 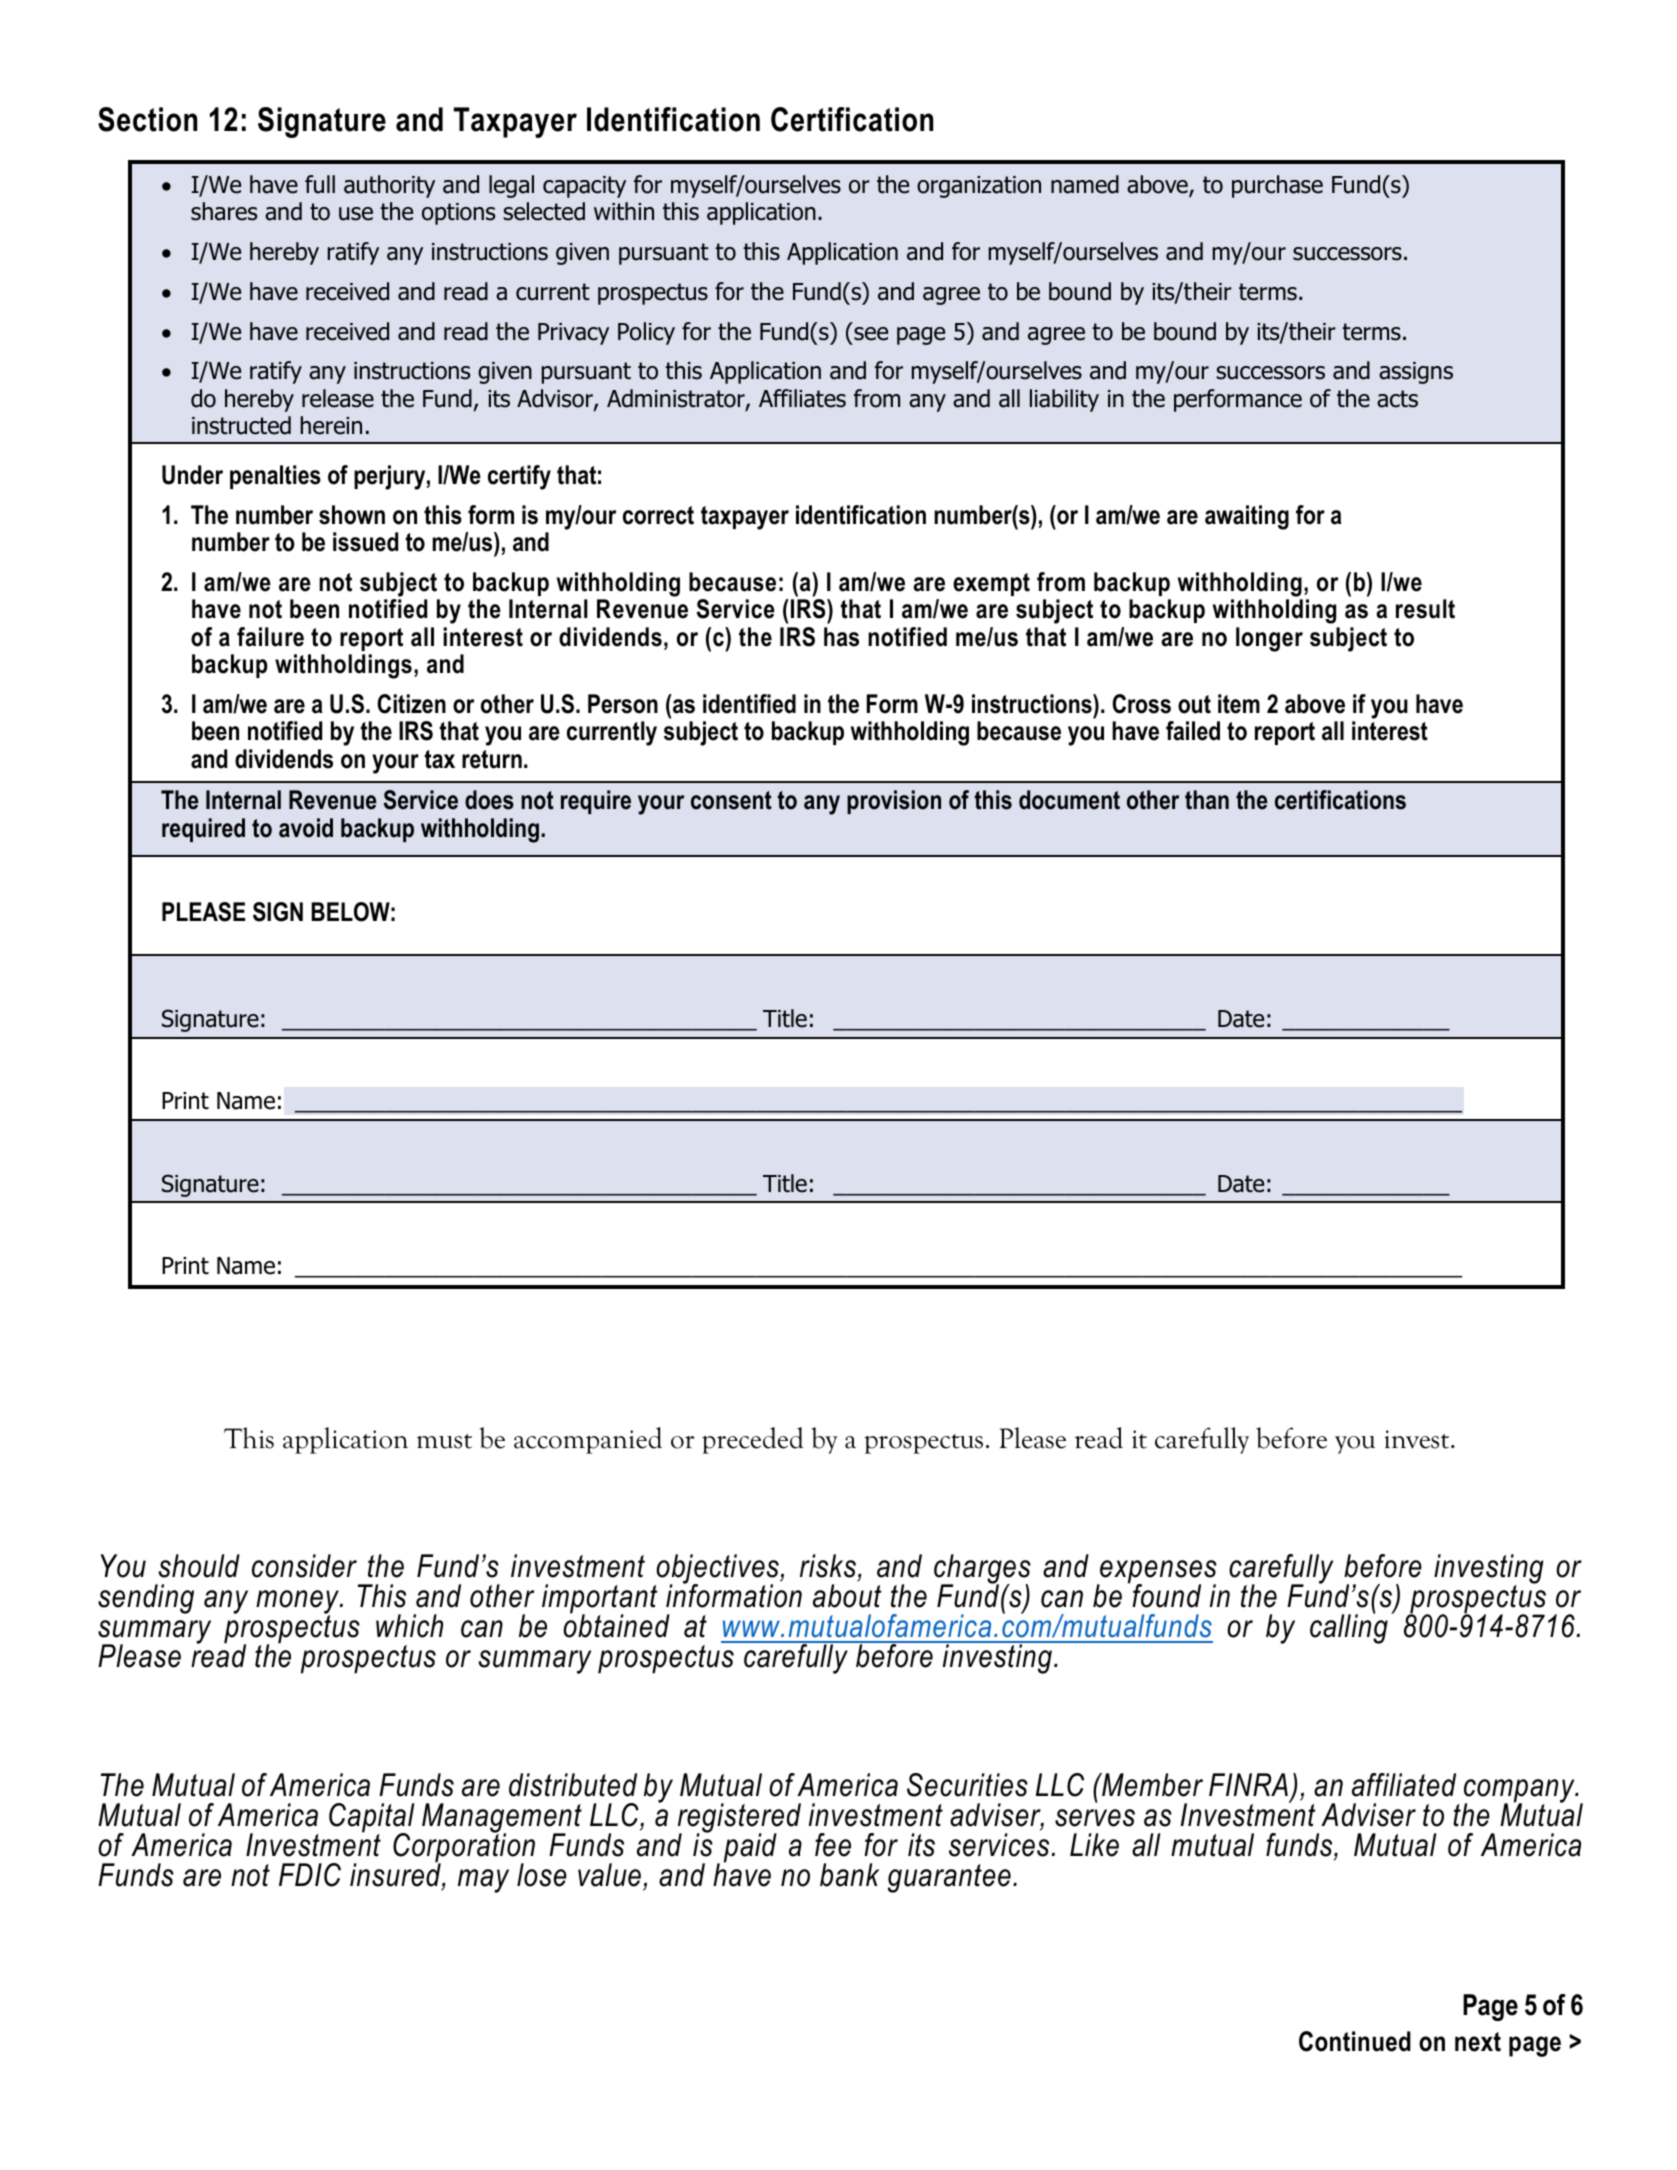 What do you see at coordinates (1277, 186) in the image?
I see `purchase` at bounding box center [1277, 186].
